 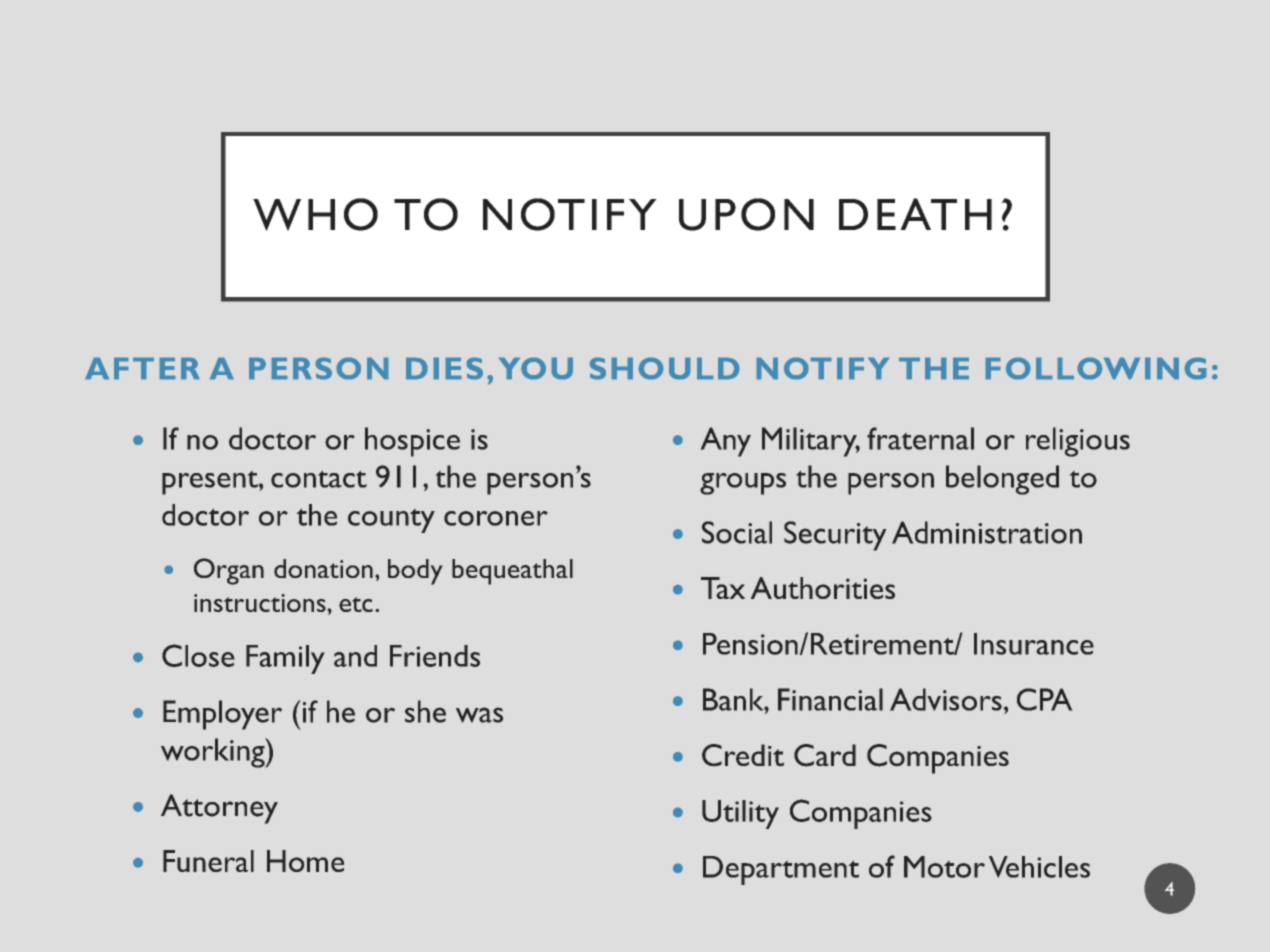 What do you see at coordinates (915, 214) in the screenshot?
I see `DEATH` at bounding box center [915, 214].
